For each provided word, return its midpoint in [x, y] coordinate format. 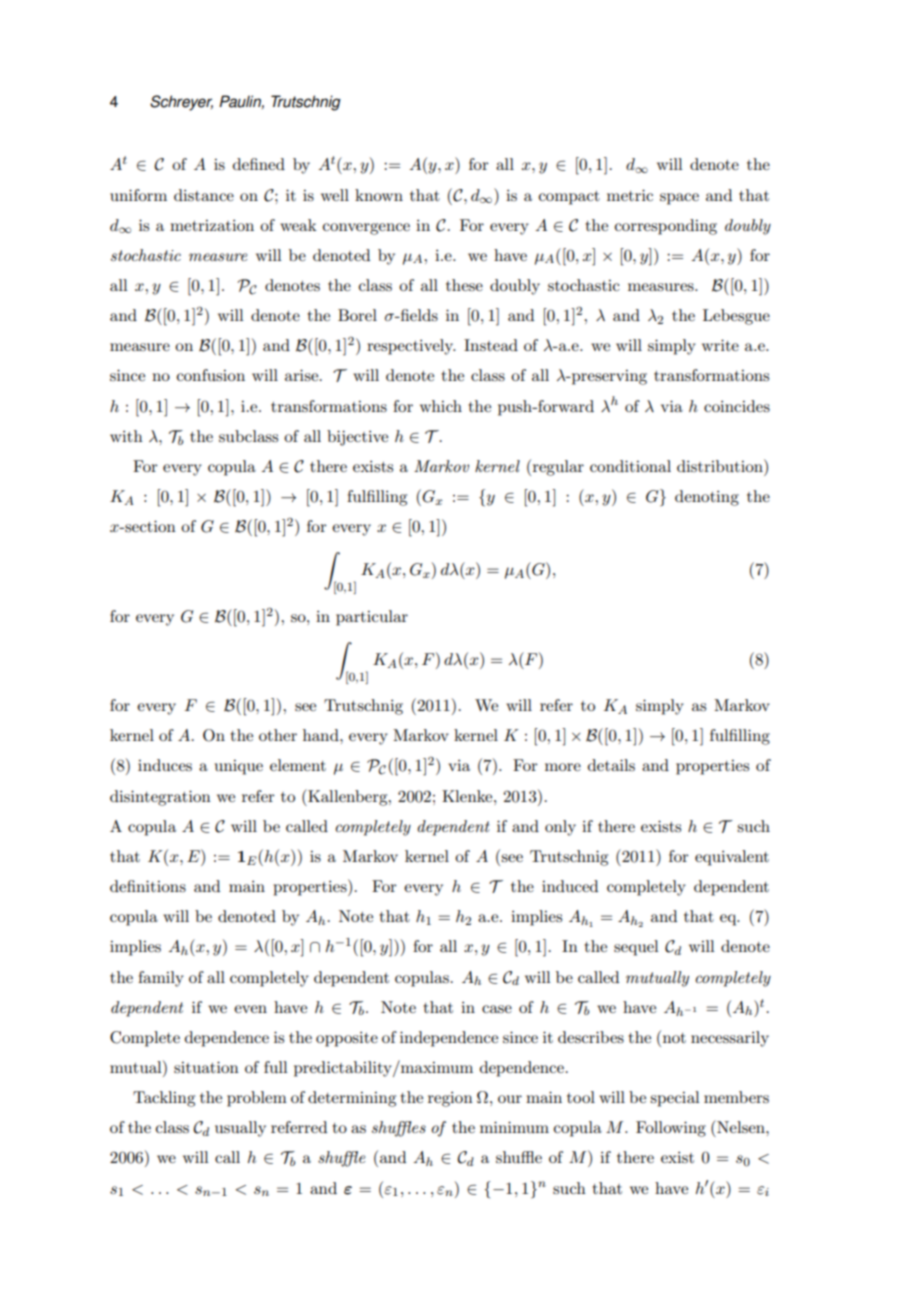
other [278, 735]
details [611, 765]
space [679, 199]
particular [372, 618]
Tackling [164, 1099]
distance [204, 195]
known [379, 195]
